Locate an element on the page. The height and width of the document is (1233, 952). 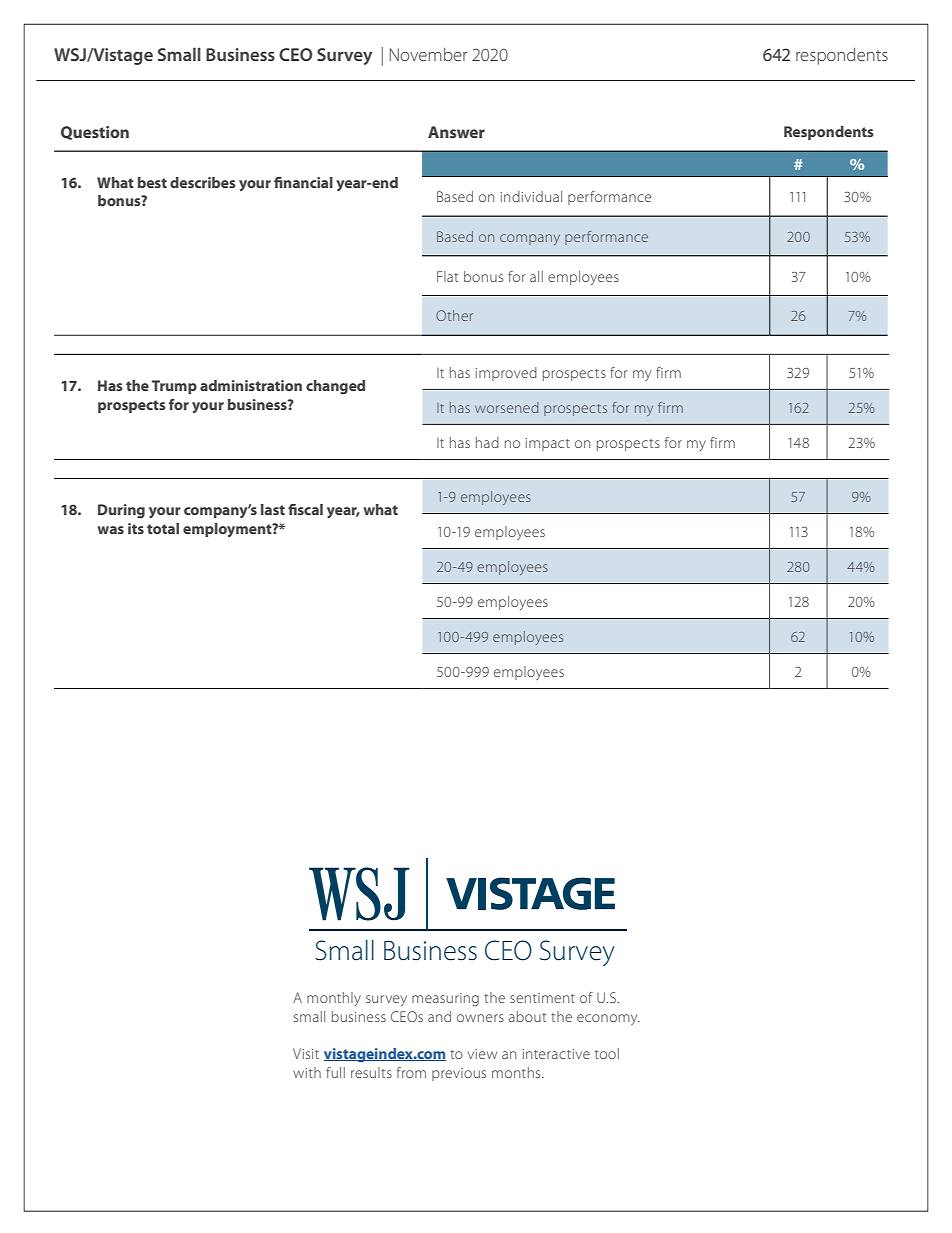
improved is located at coordinates (506, 374).
